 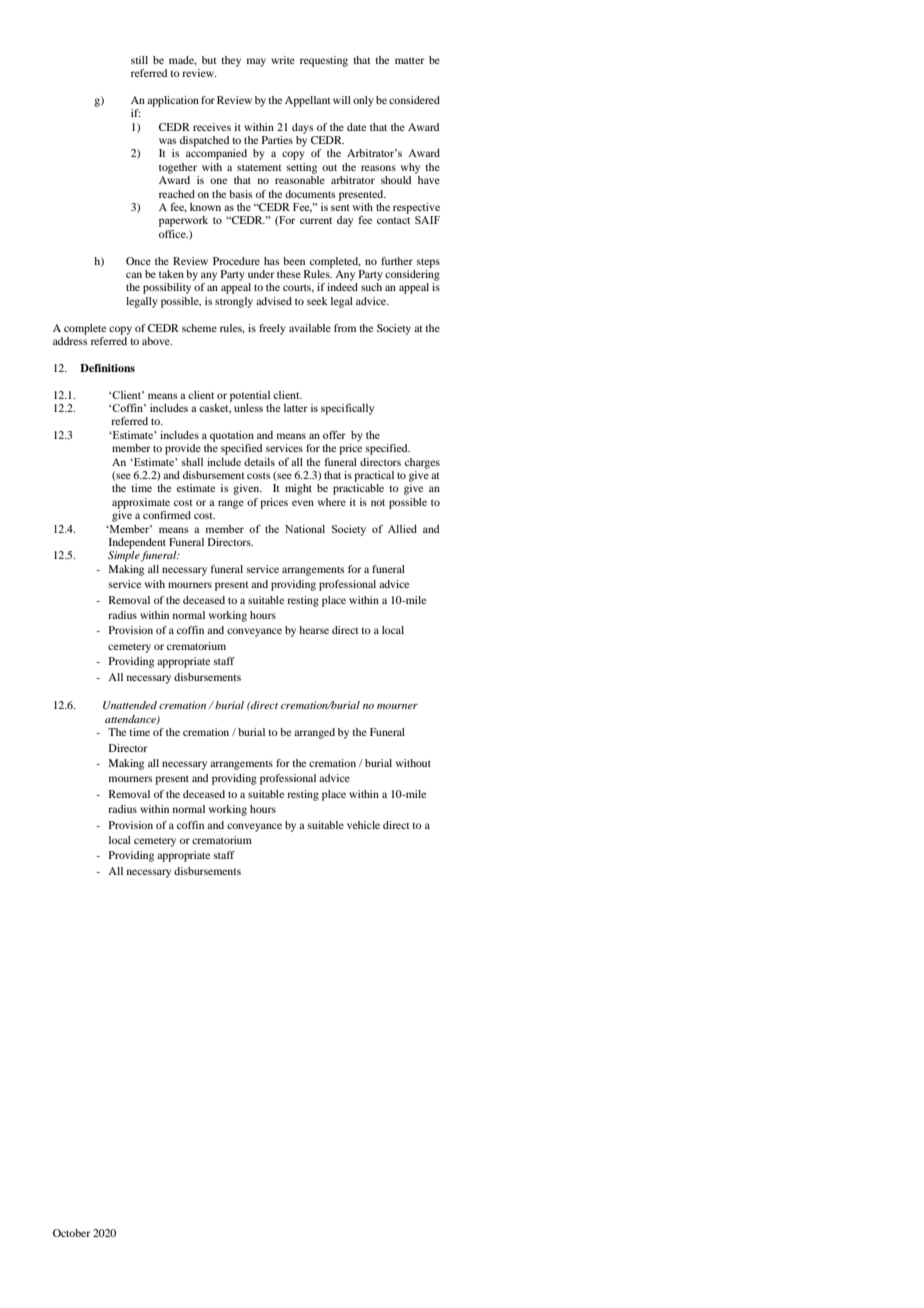 What do you see at coordinates (363, 825) in the image?
I see `vehicle` at bounding box center [363, 825].
